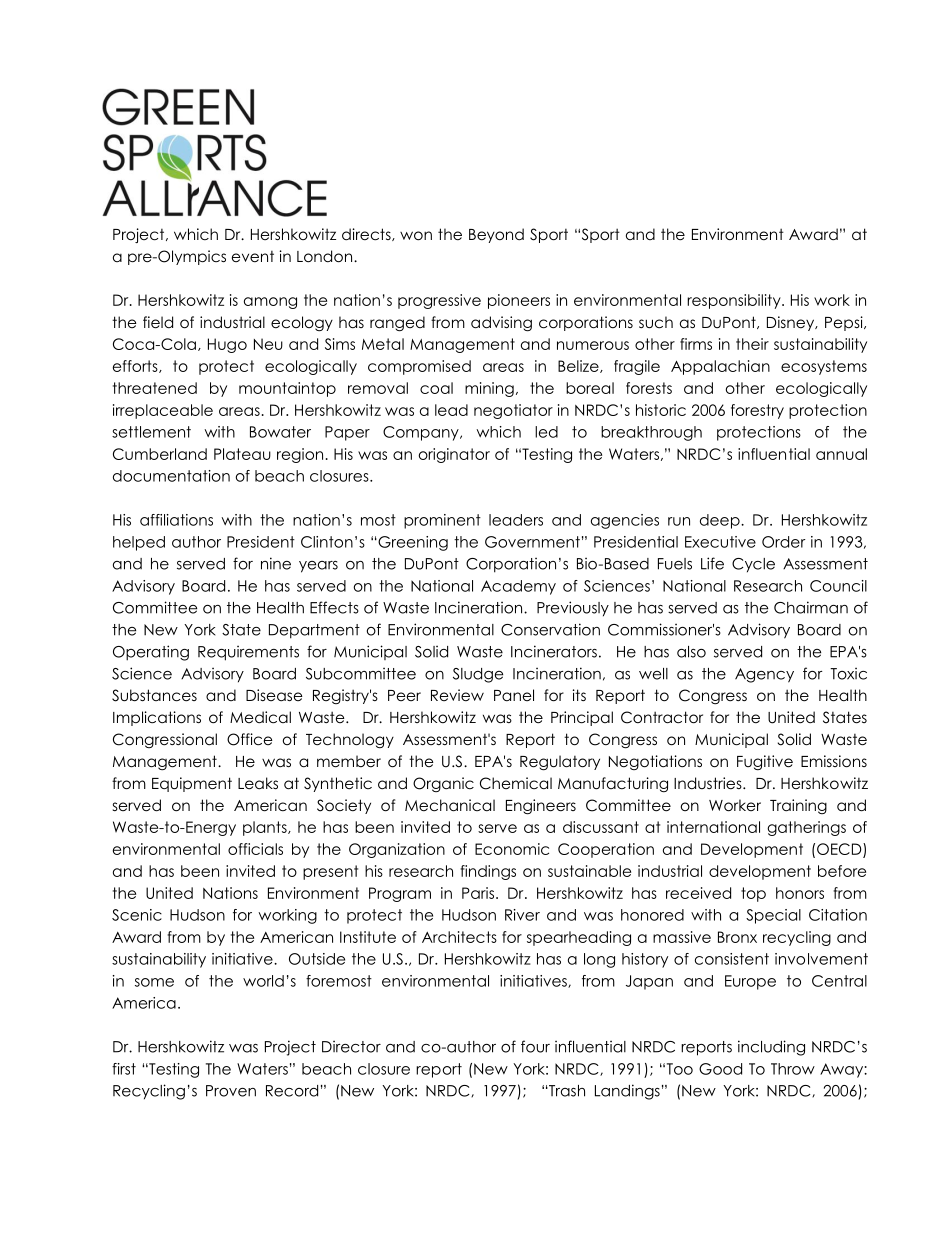  I want to click on responsibility, so click(735, 301).
